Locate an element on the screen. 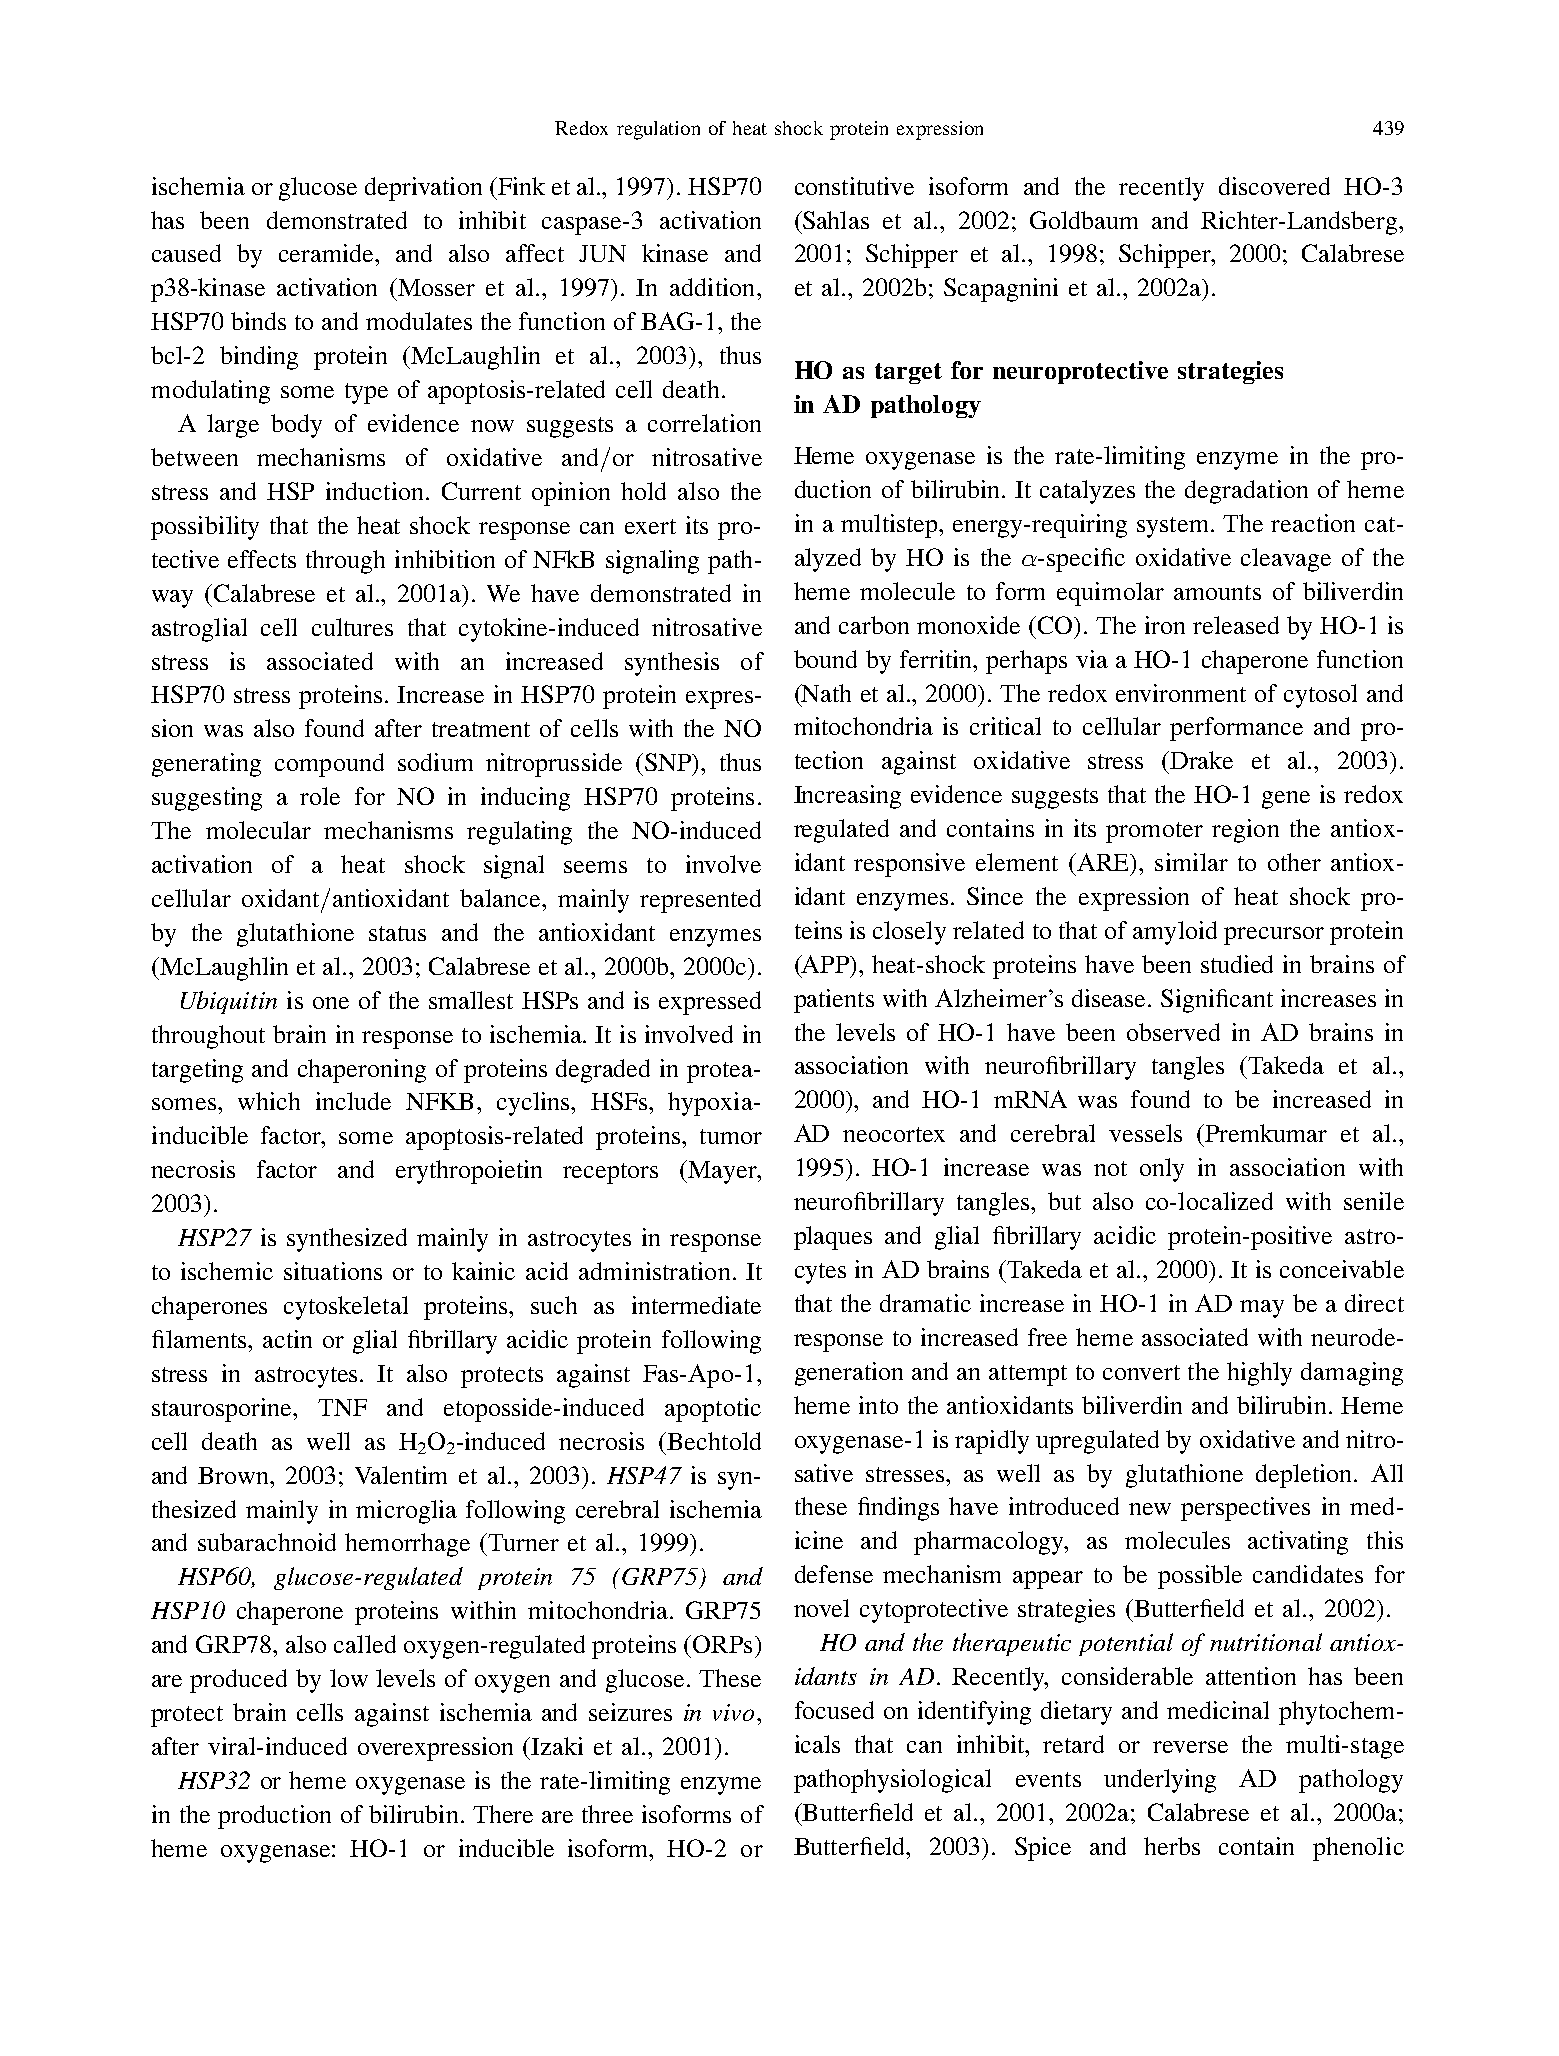 This screenshot has height=2056, width=1559. constitutive is located at coordinates (854, 186).
